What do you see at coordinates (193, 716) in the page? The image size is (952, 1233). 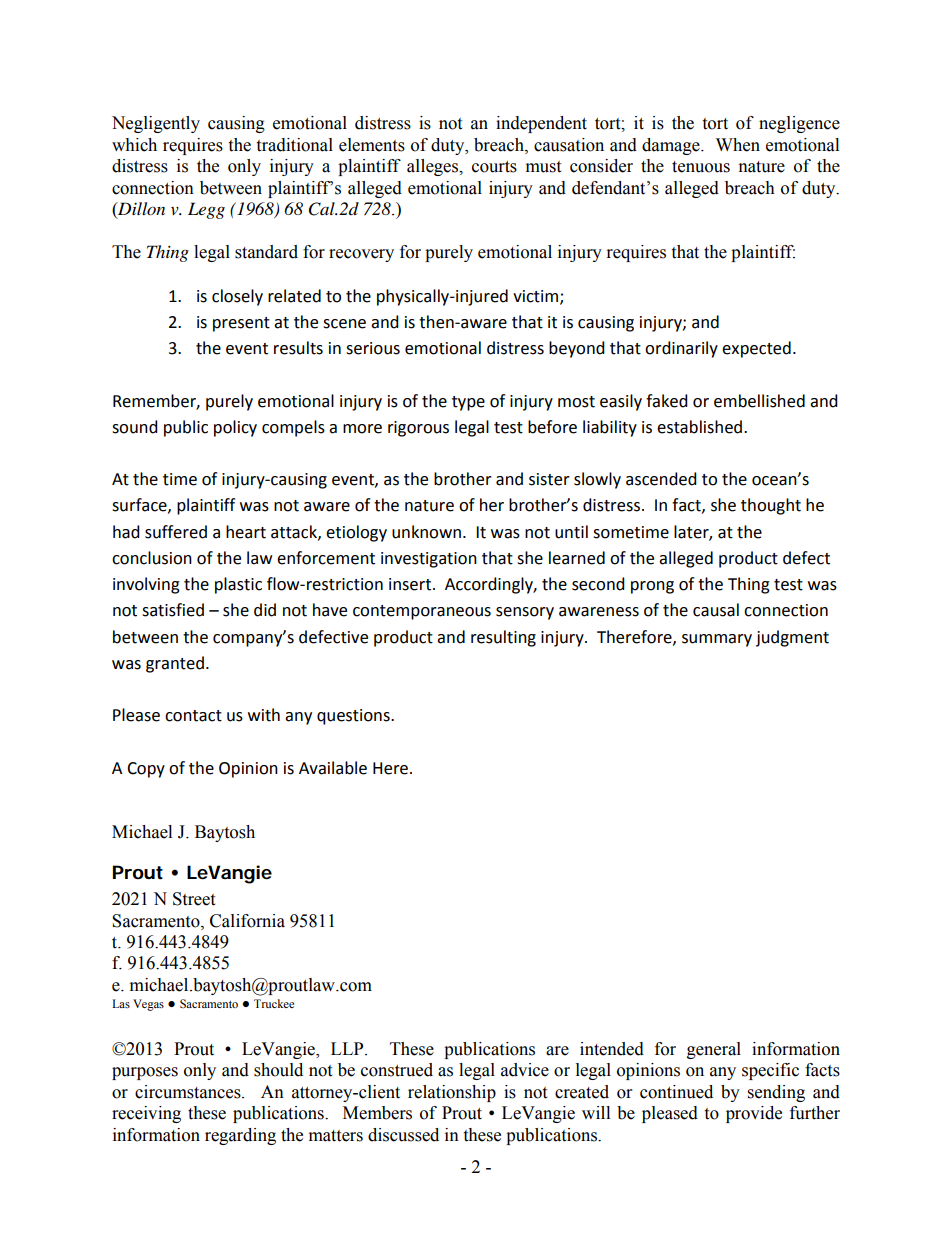 I see `contact` at bounding box center [193, 716].
